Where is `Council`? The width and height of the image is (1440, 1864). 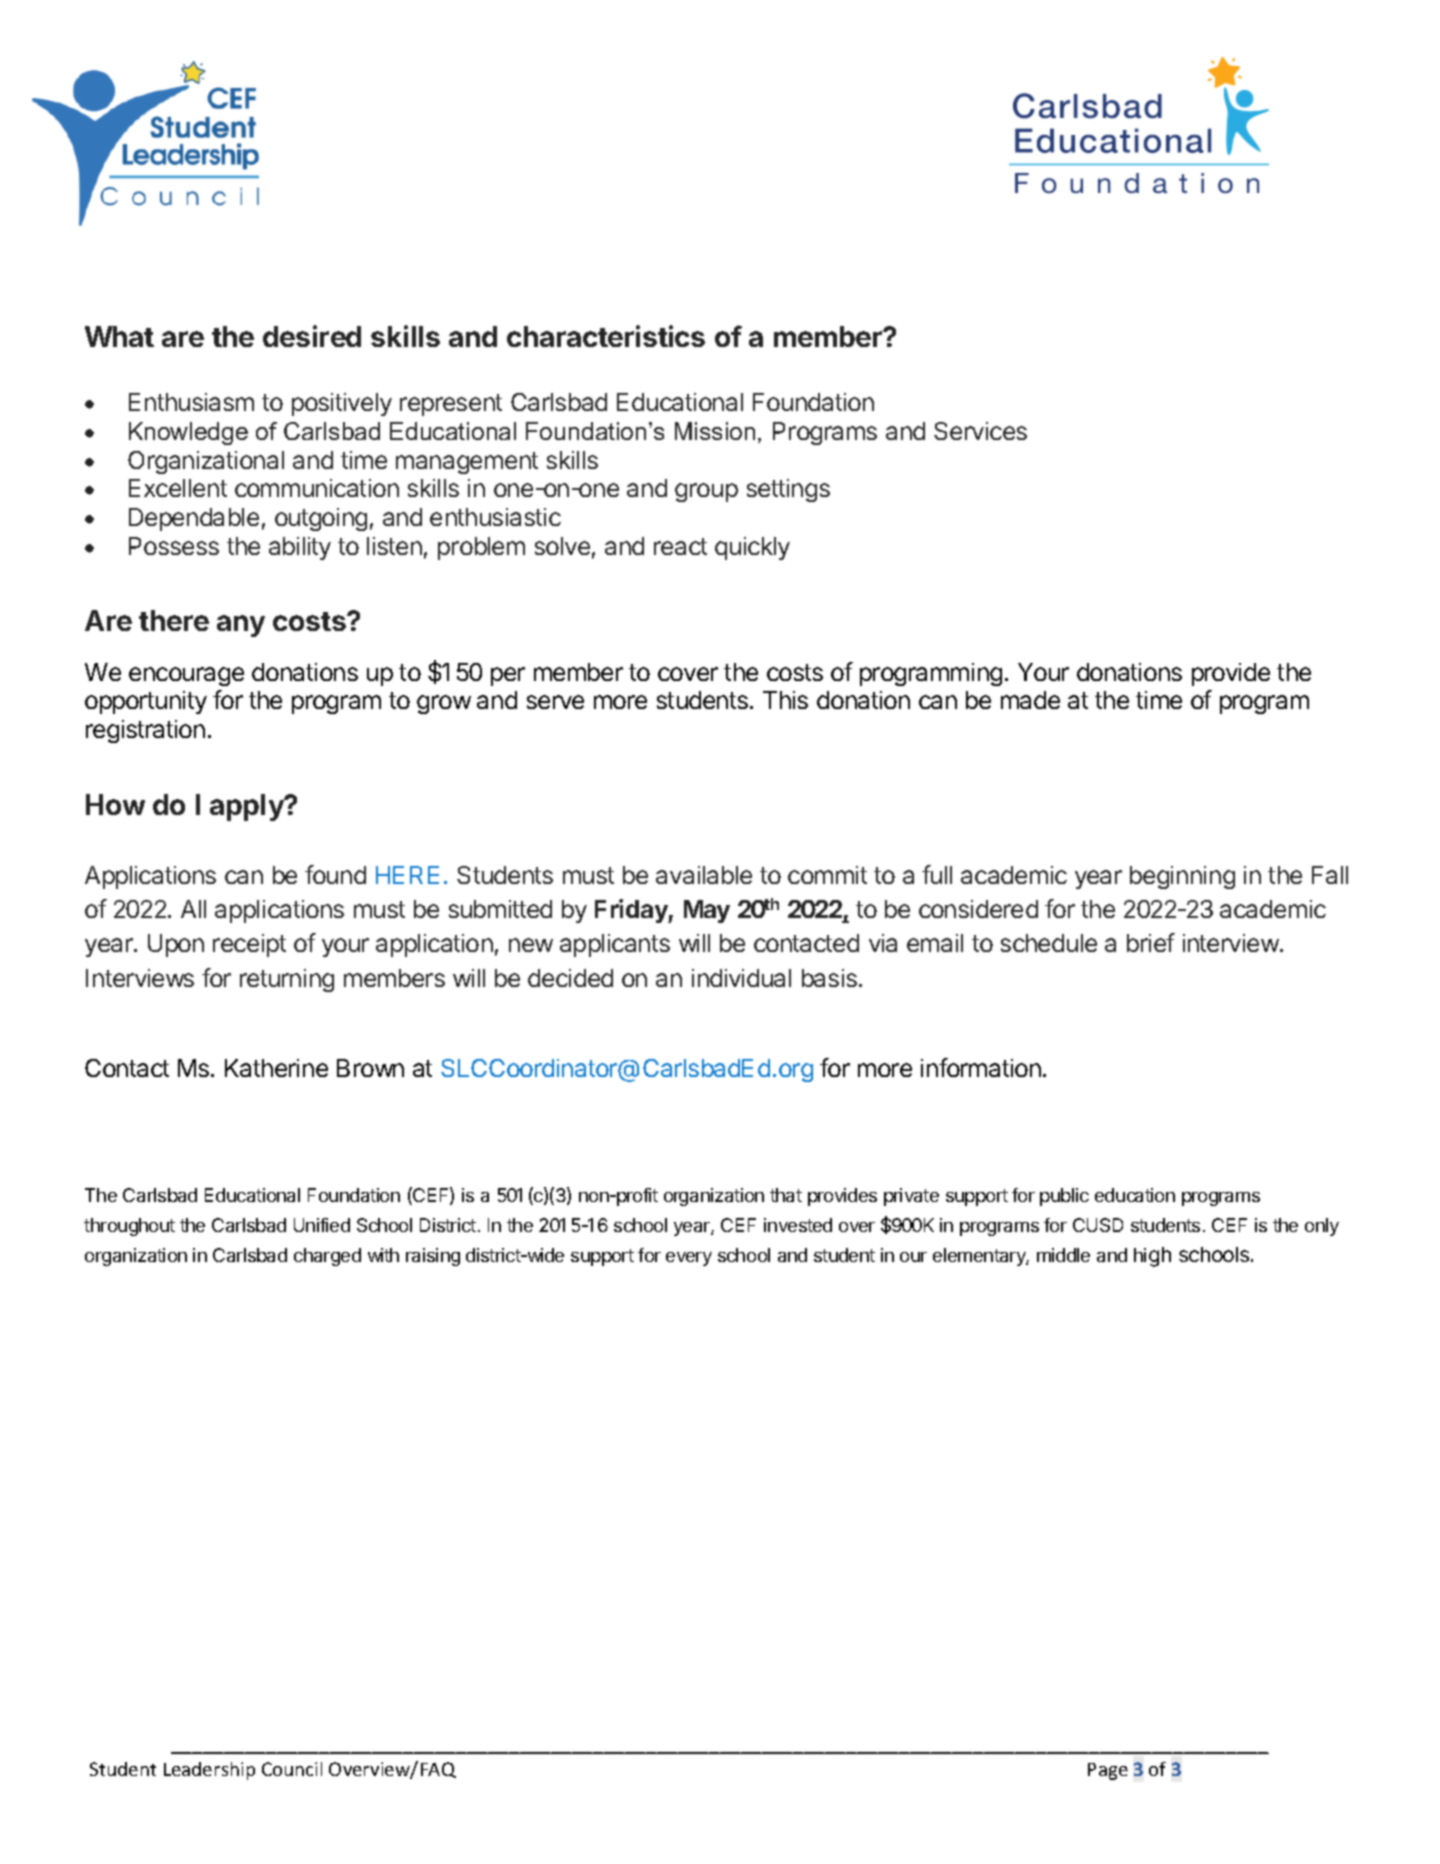 Council is located at coordinates (292, 1769).
